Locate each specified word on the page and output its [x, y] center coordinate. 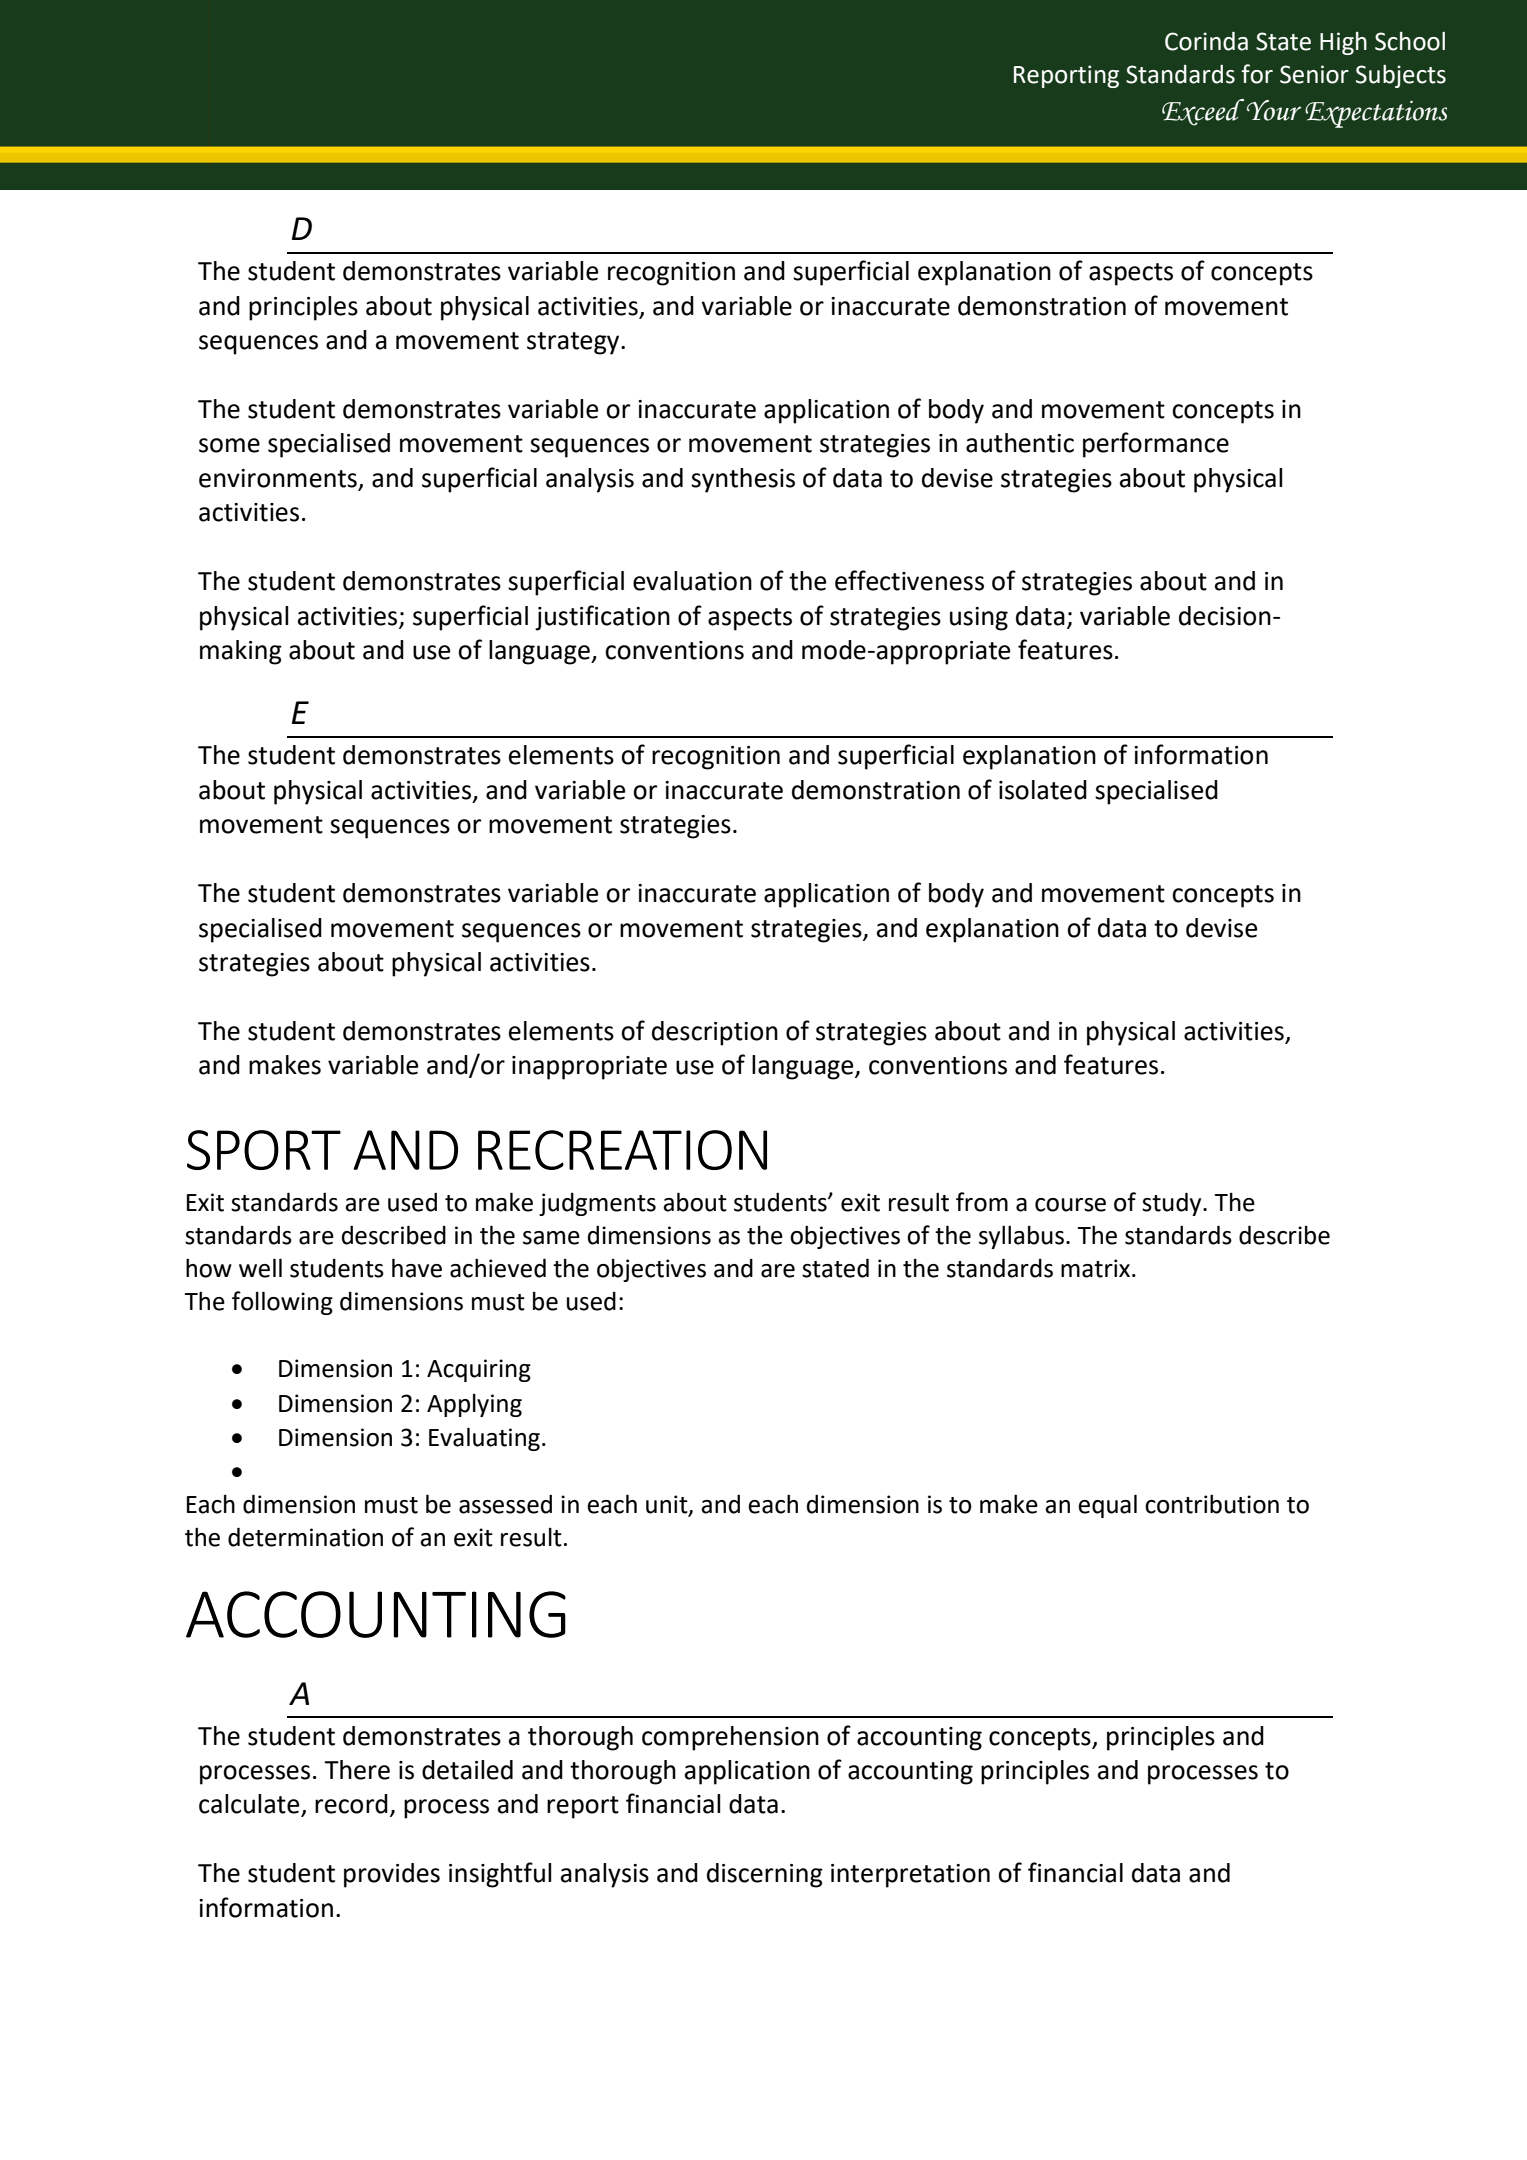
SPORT [264, 1150]
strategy [574, 343]
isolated [1043, 790]
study [1173, 1204]
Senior [1314, 74]
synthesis [743, 480]
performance [1156, 445]
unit [668, 1505]
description [715, 1033]
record [351, 1804]
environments [278, 478]
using [979, 619]
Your [1274, 110]
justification [602, 618]
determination [305, 1537]
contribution [1212, 1504]
